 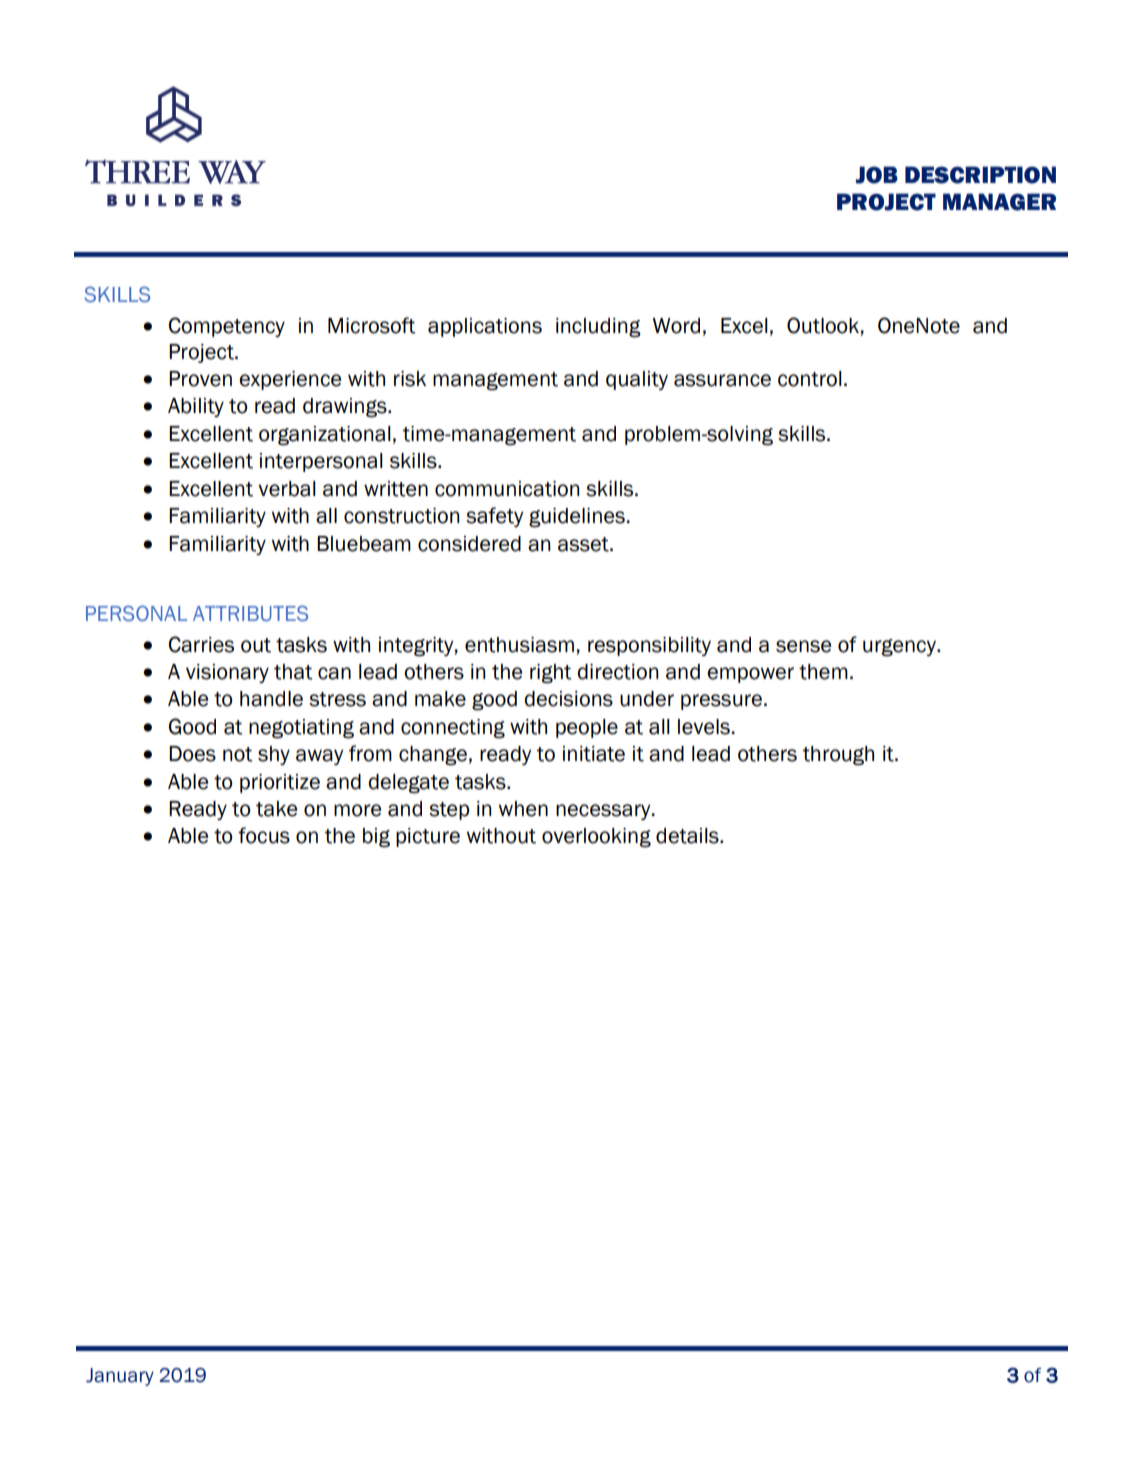 What do you see at coordinates (598, 328) in the screenshot?
I see `including` at bounding box center [598, 328].
